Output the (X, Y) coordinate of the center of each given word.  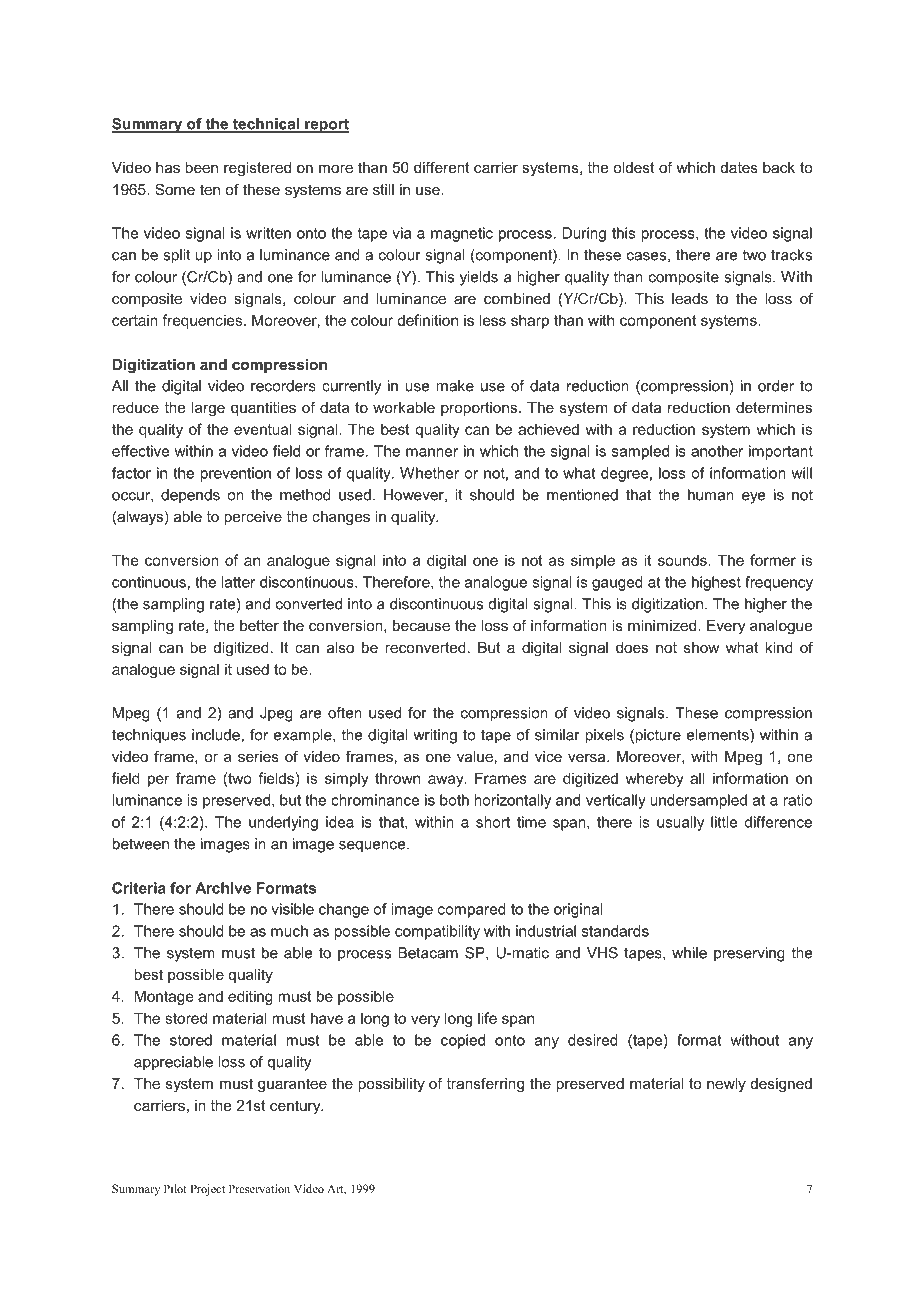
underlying (283, 823)
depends (190, 496)
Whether (429, 473)
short (493, 822)
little (724, 822)
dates (739, 167)
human (711, 495)
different (442, 167)
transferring (485, 1085)
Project (207, 1190)
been (201, 167)
